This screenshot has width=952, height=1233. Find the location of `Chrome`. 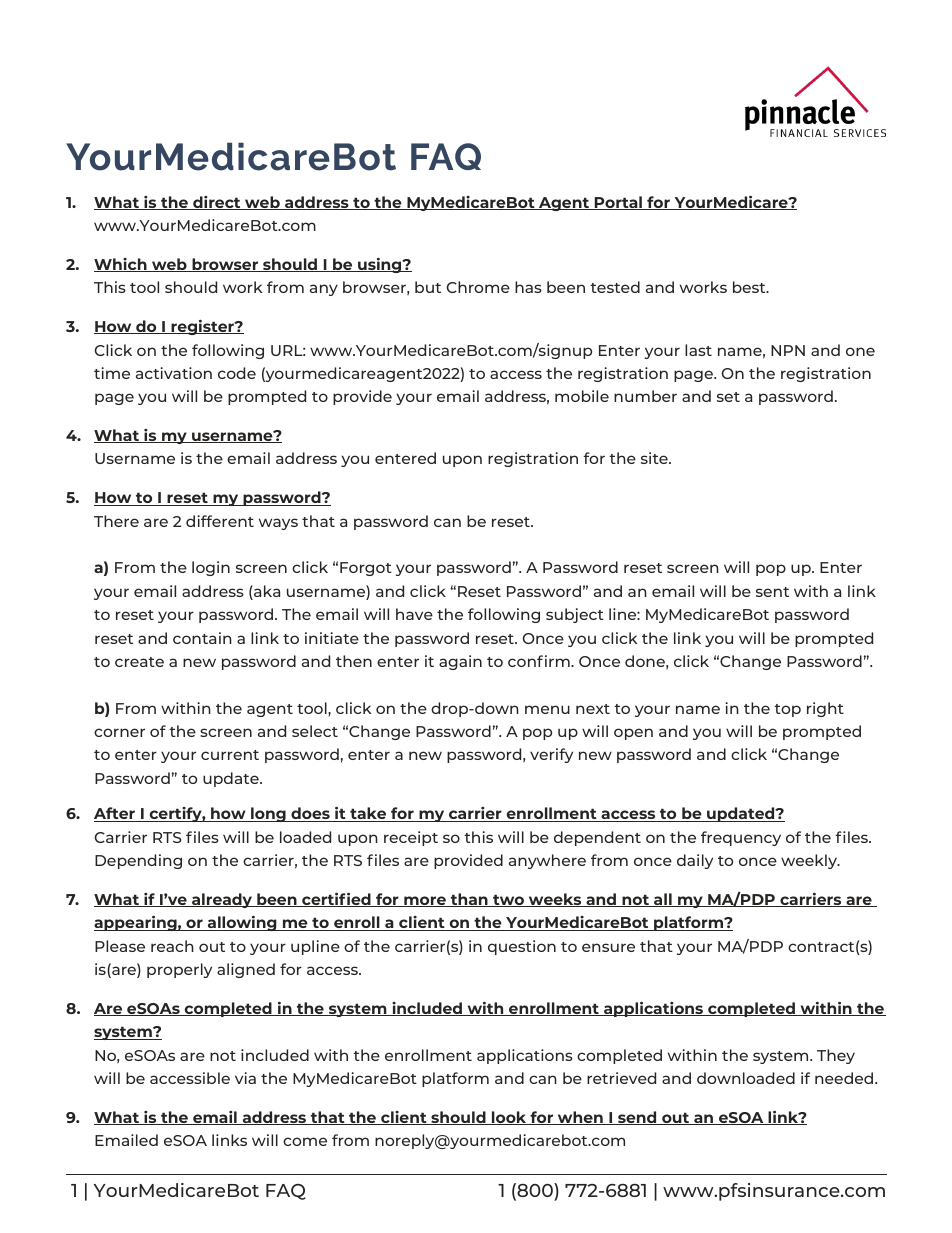

Chrome is located at coordinates (478, 287).
